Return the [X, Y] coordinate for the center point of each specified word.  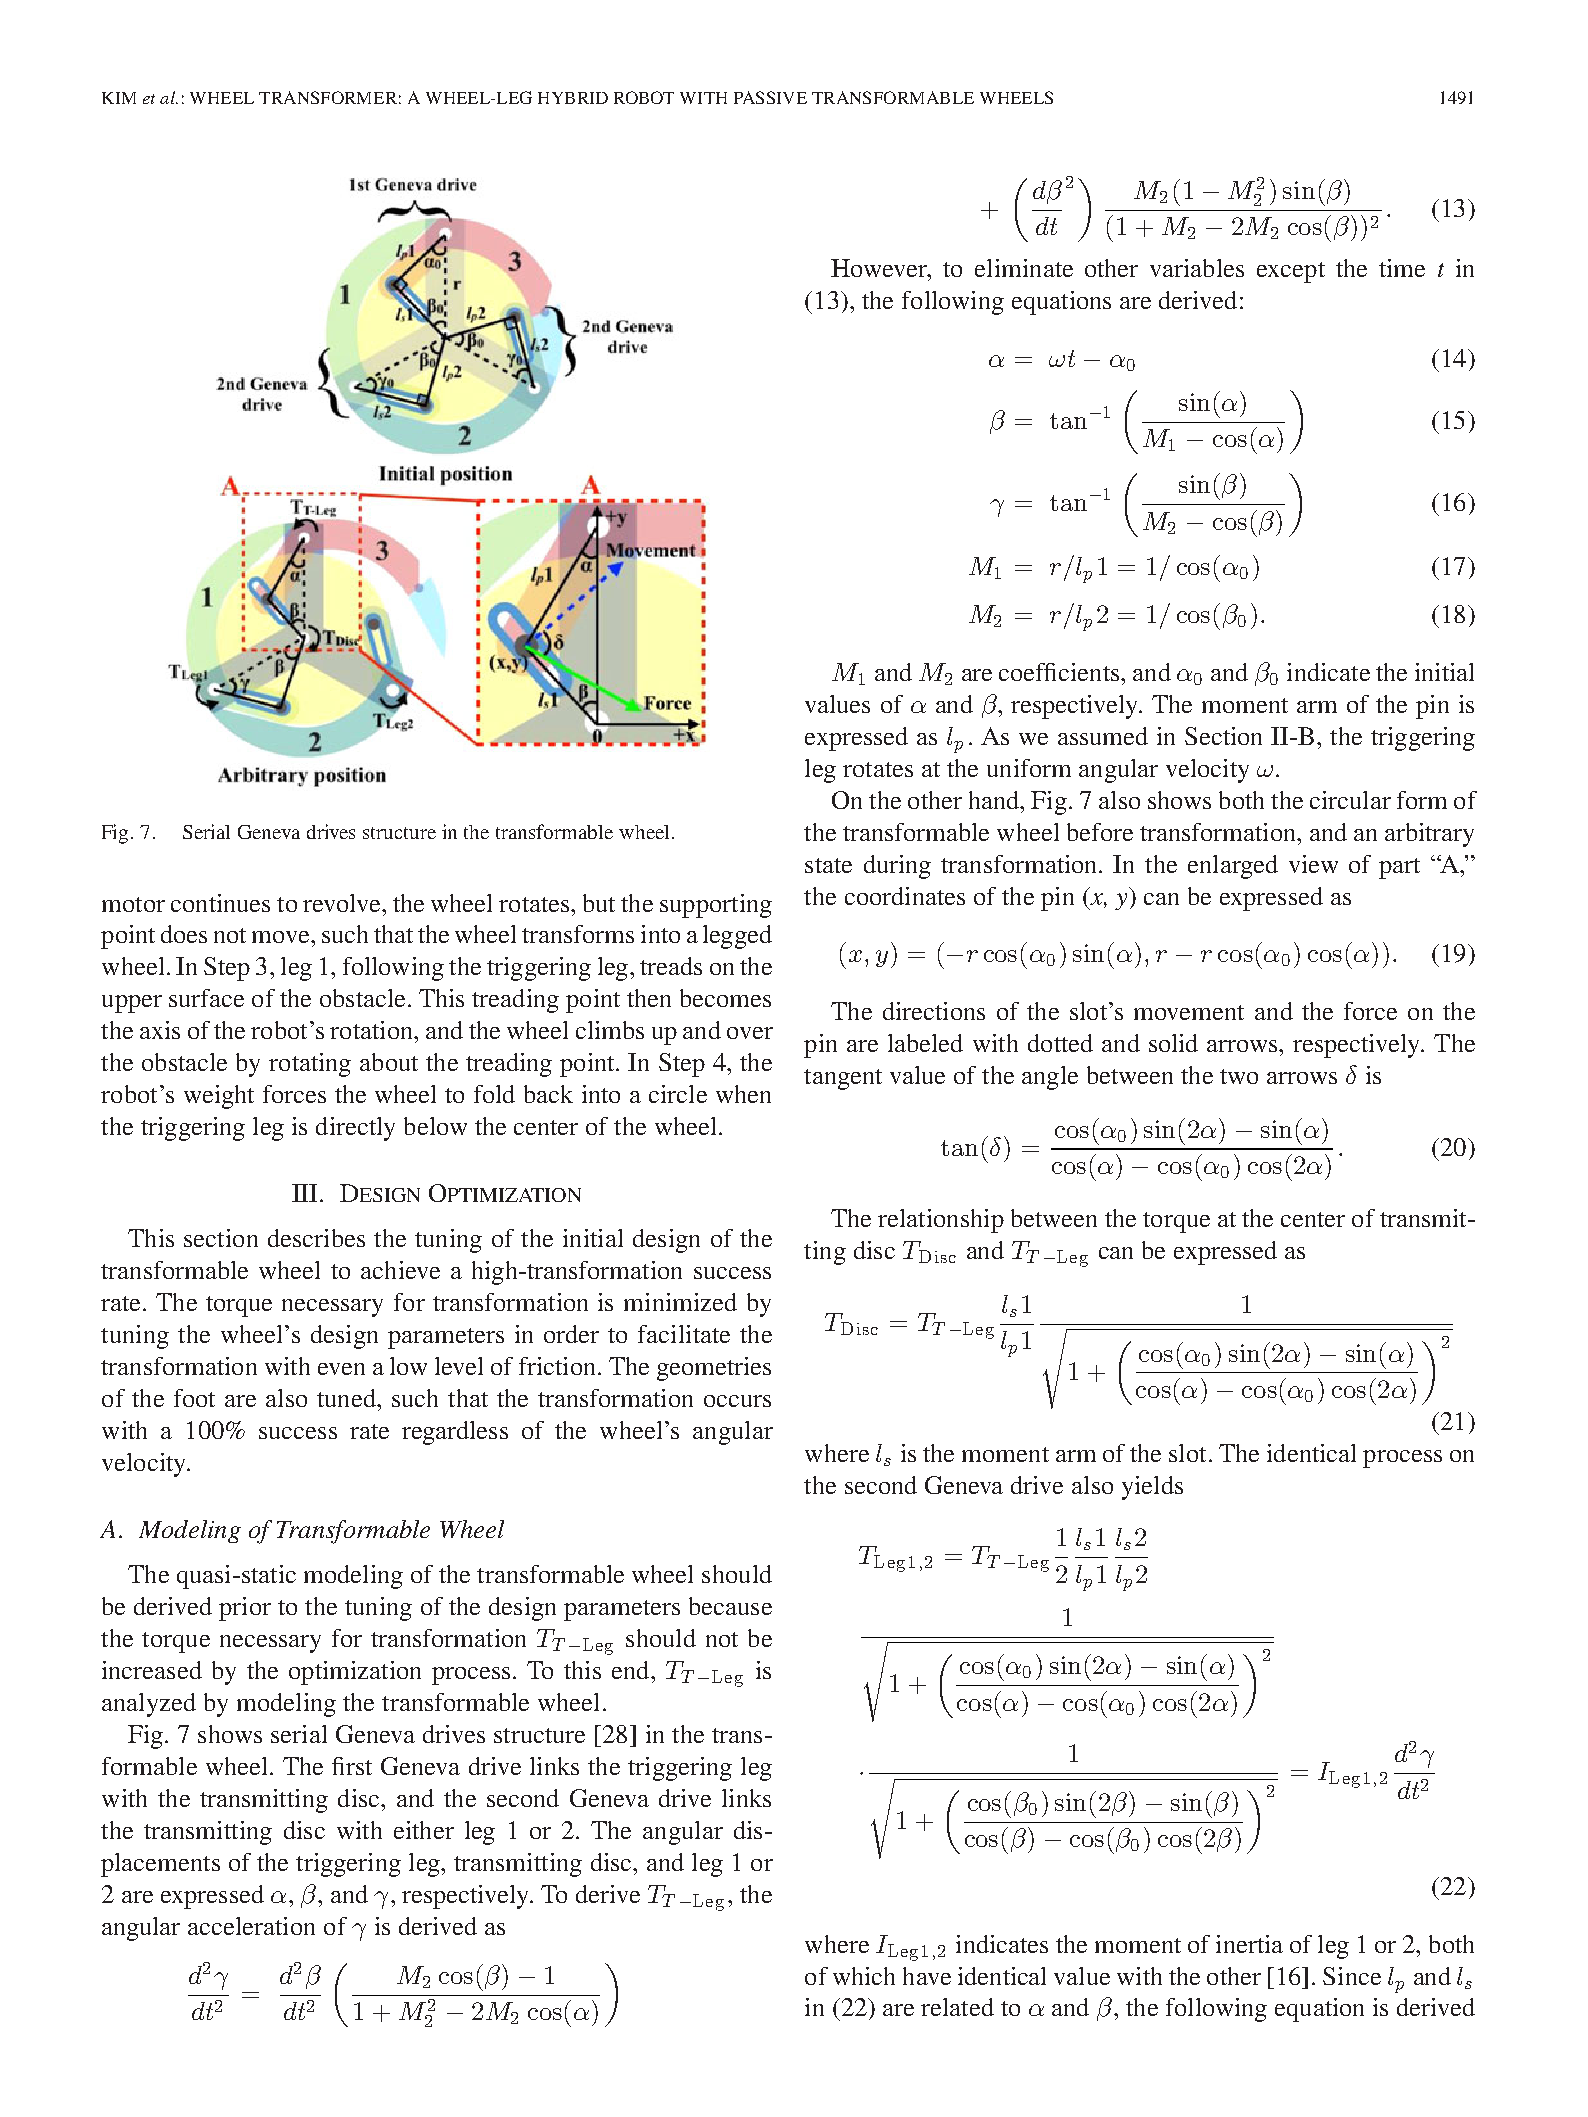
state [828, 865]
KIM [119, 98]
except [1291, 272]
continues [220, 903]
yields [1152, 1488]
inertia [1249, 1944]
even [341, 1369]
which [864, 1976]
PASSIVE [770, 97]
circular [1350, 800]
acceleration [251, 1926]
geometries [714, 1369]
